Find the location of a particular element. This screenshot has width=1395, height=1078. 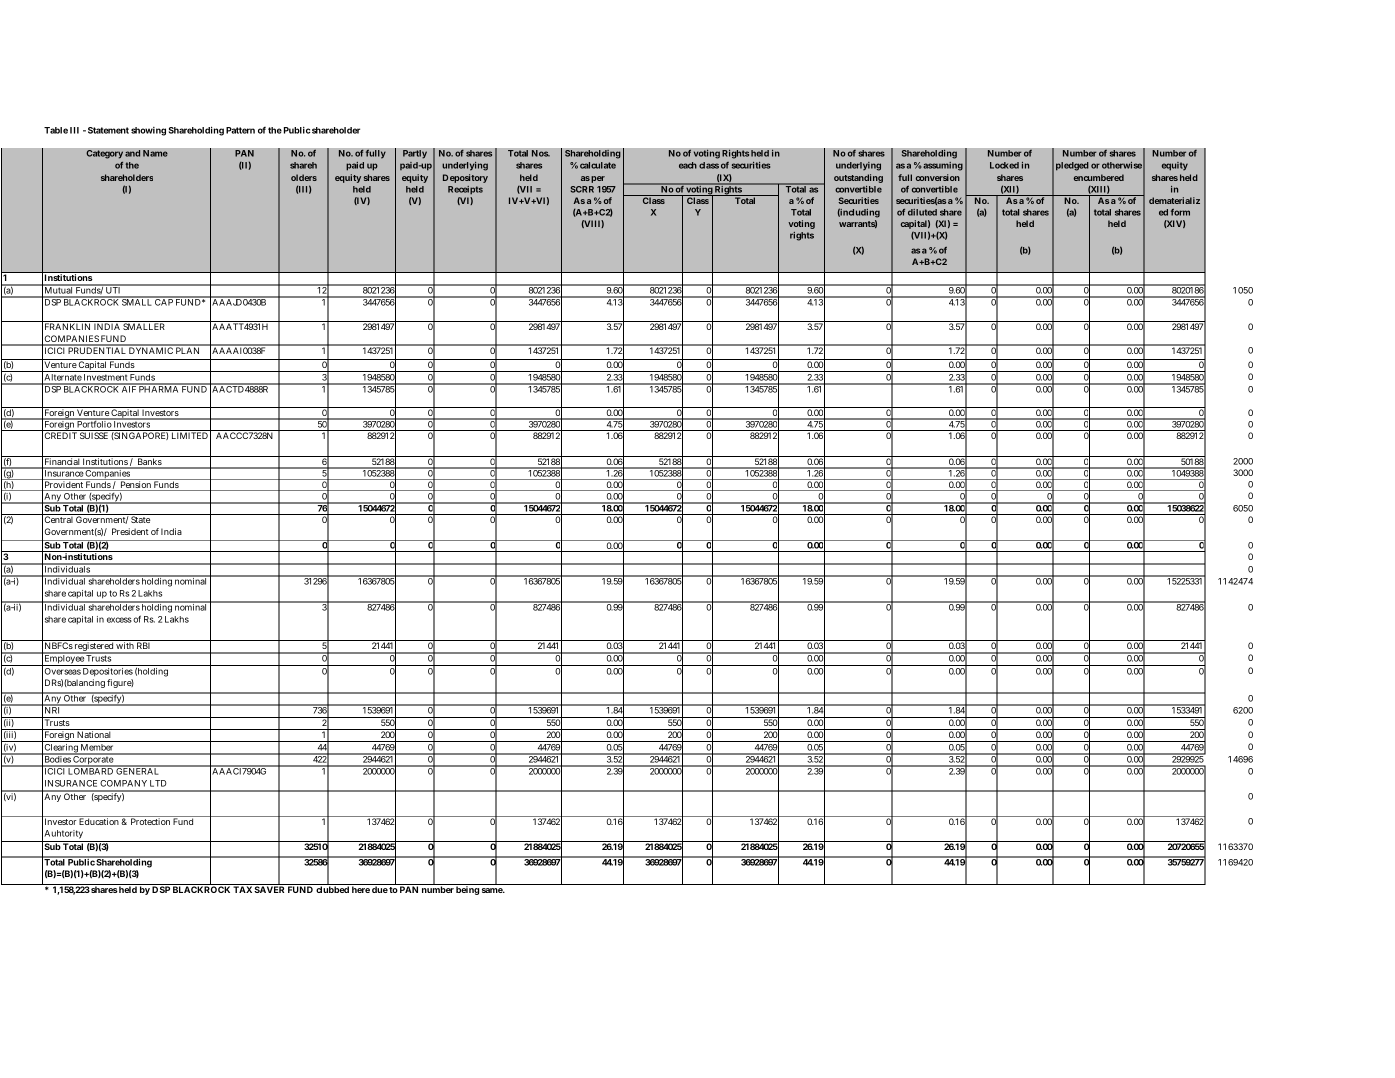

being is located at coordinates (468, 889).
